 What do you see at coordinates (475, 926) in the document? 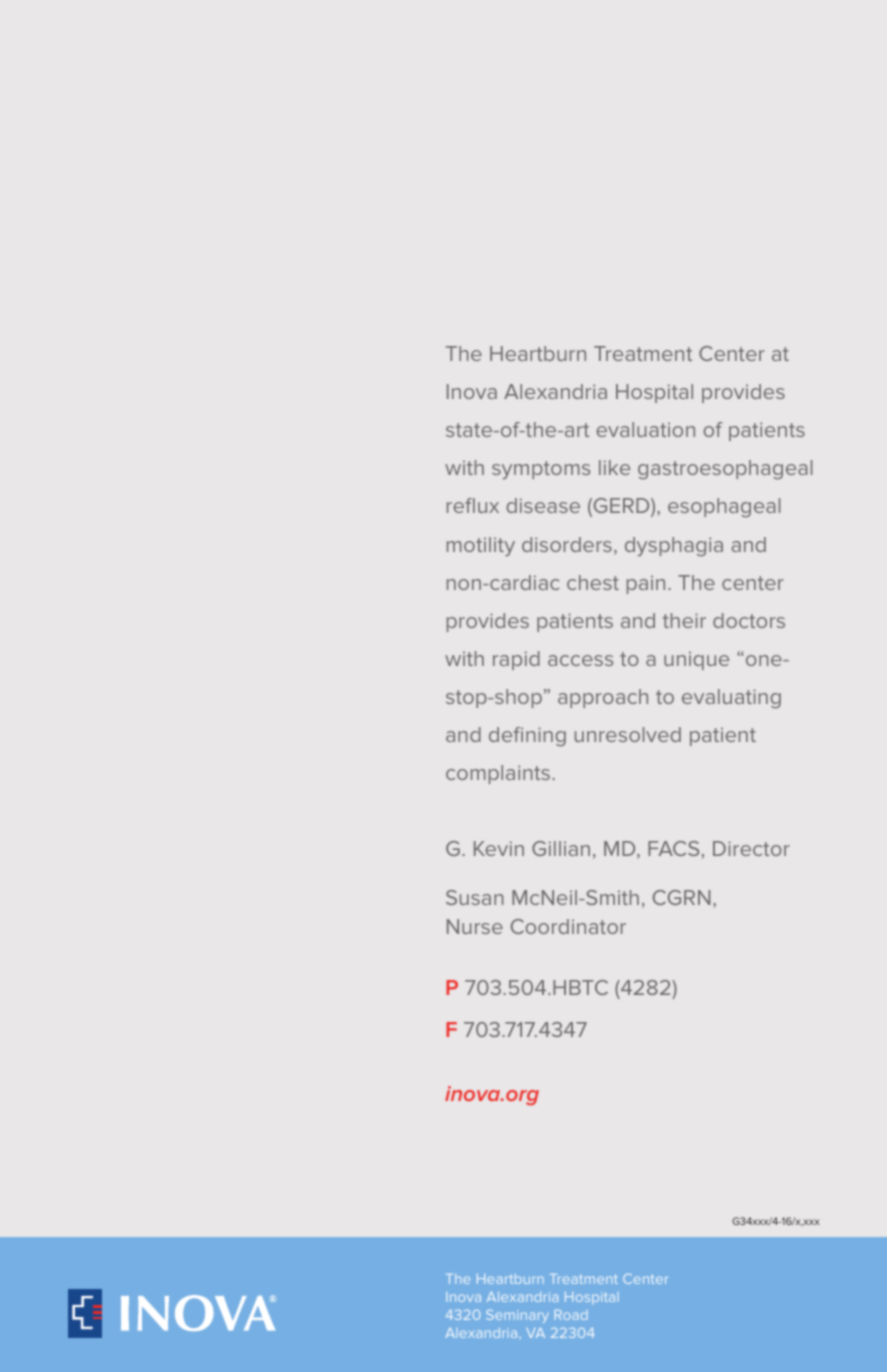
I see `Nurse` at bounding box center [475, 926].
